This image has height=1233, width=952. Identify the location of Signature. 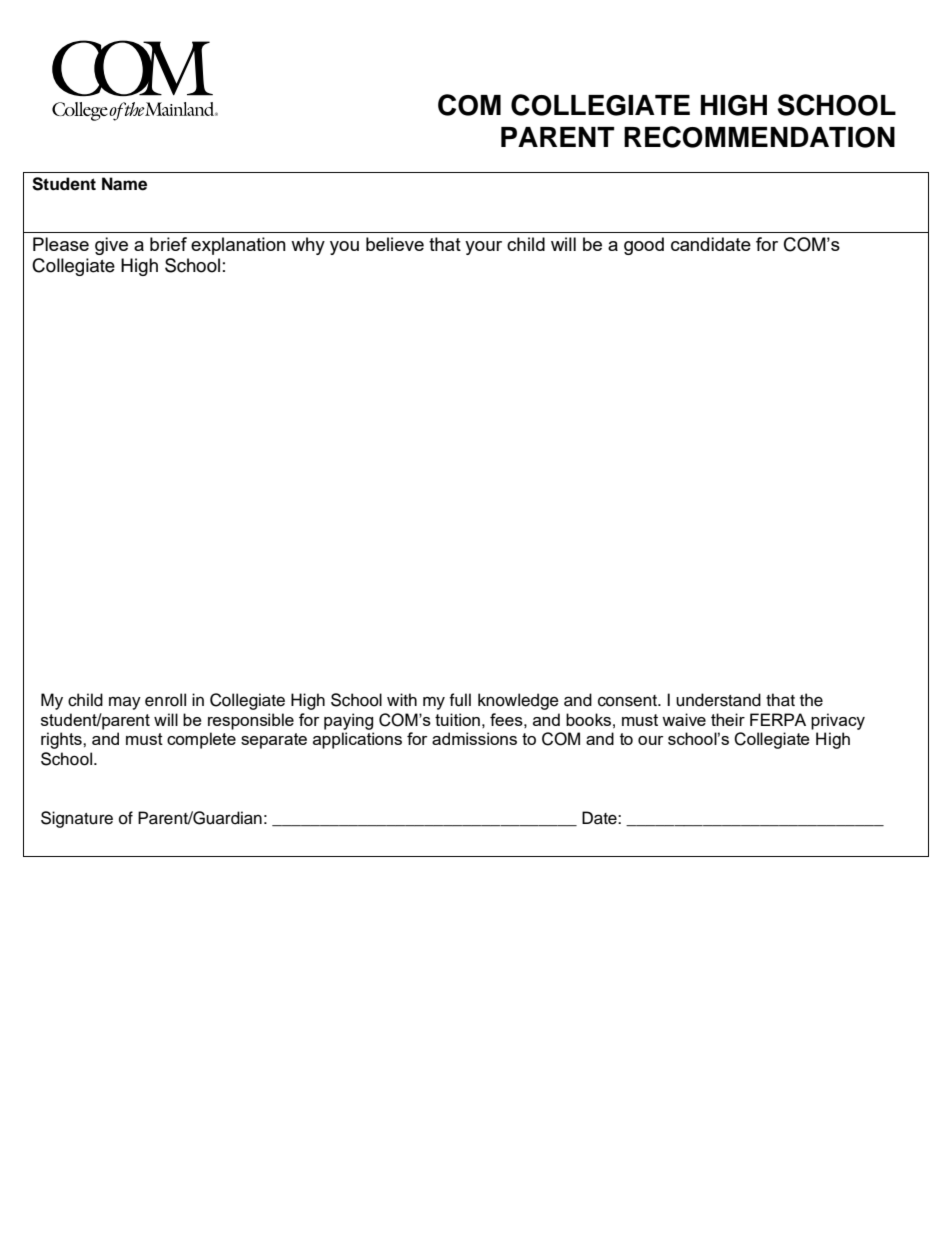
(77, 819).
